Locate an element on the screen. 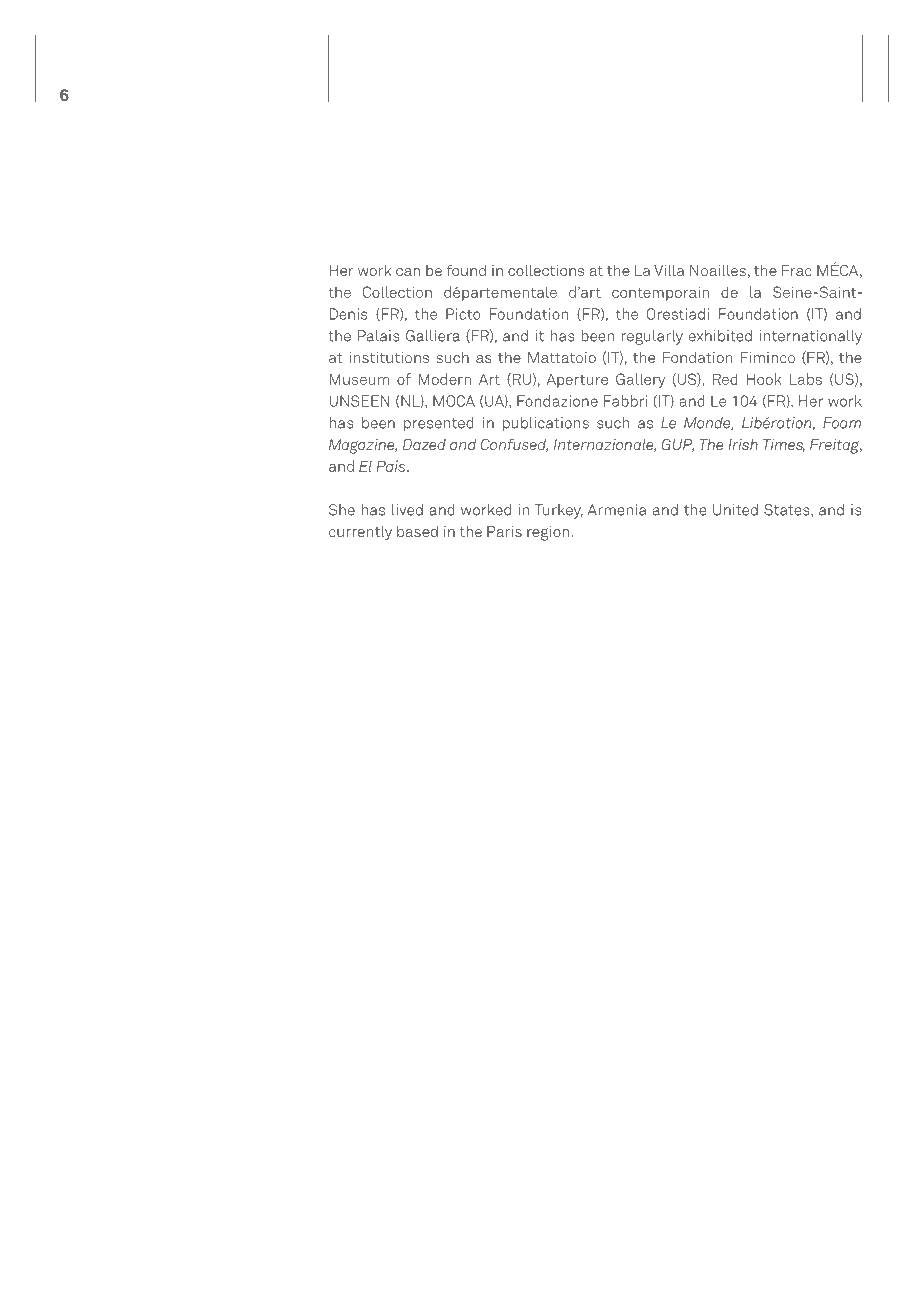  Hook is located at coordinates (764, 379).
